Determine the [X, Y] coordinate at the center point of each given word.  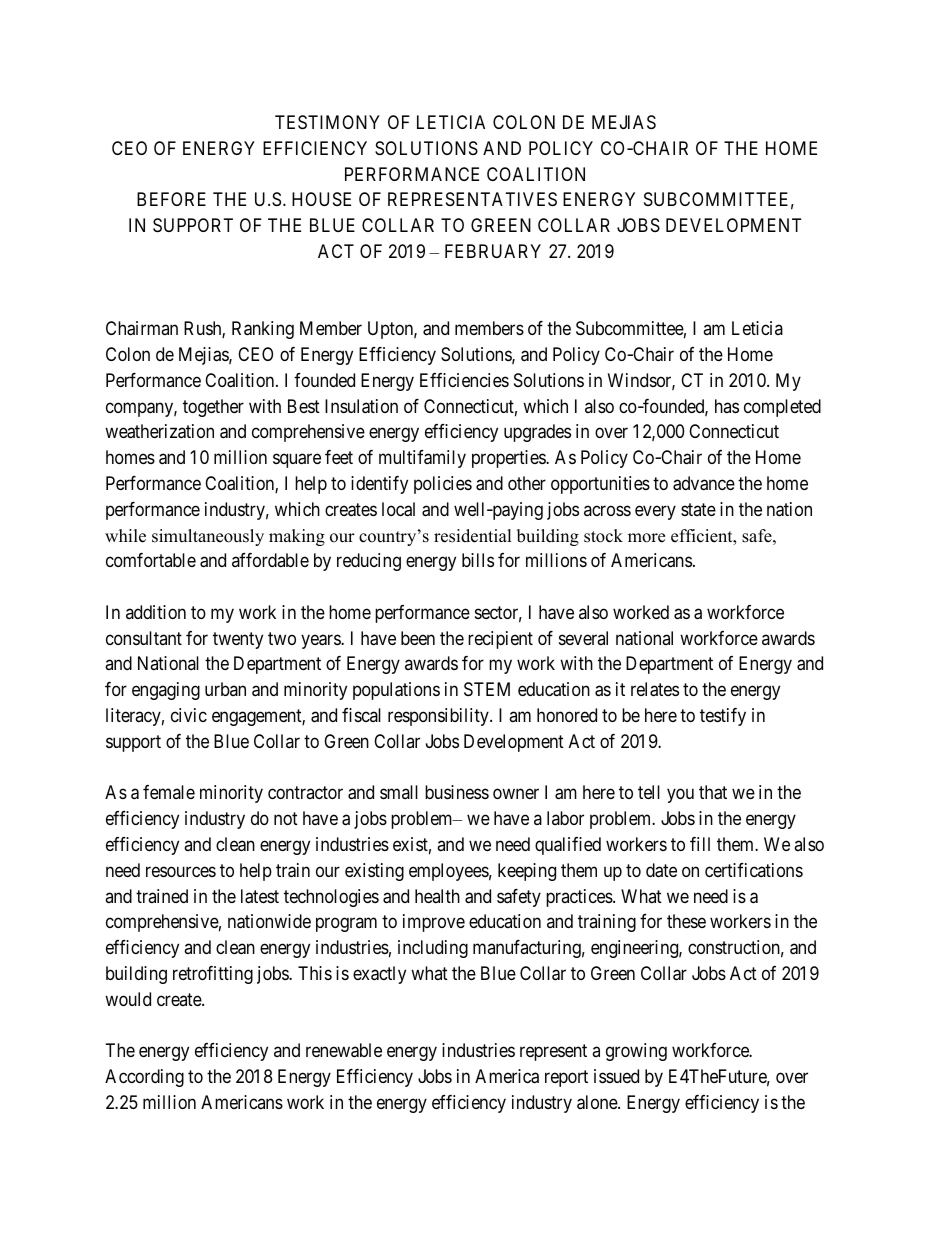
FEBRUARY [493, 251]
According [144, 1078]
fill [700, 844]
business [457, 792]
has [727, 406]
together [213, 408]
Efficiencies [464, 380]
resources [181, 871]
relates [655, 689]
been [418, 638]
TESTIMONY [327, 122]
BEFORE [171, 199]
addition [156, 612]
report [566, 1078]
